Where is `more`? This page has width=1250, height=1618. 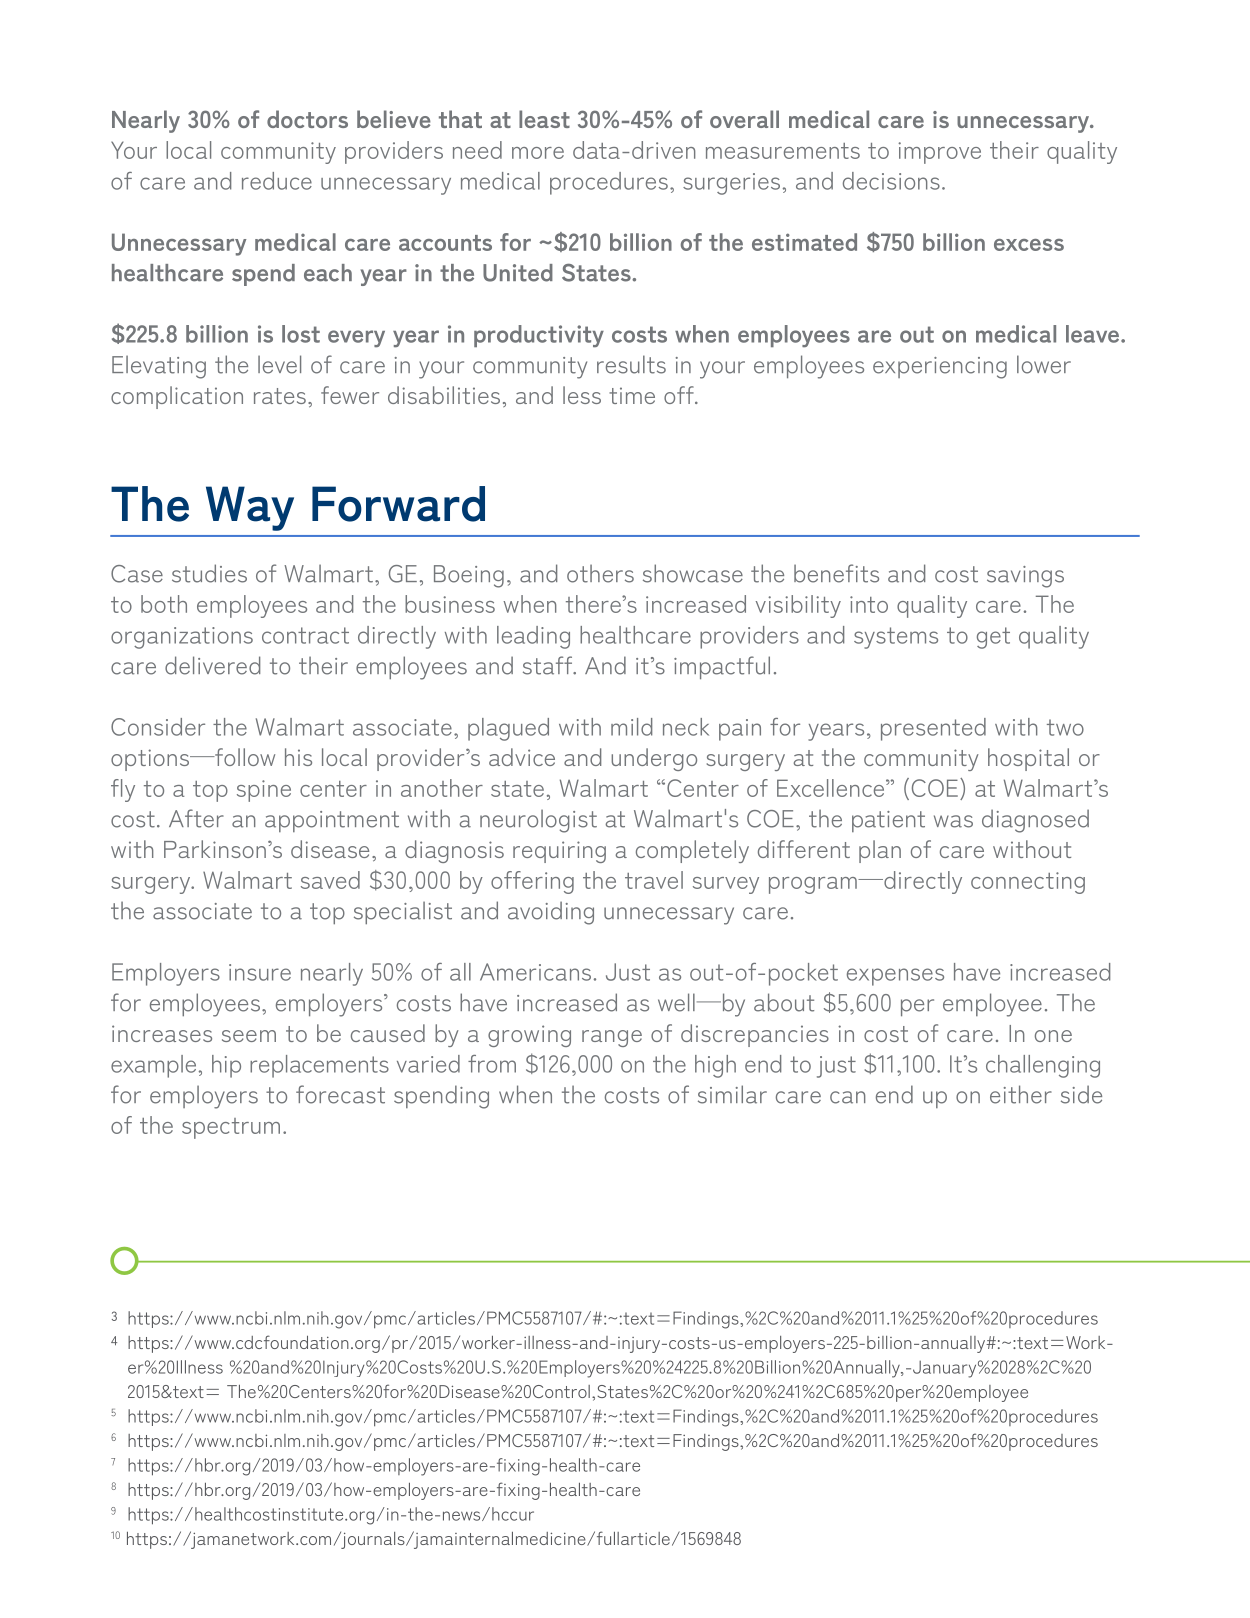 more is located at coordinates (538, 153).
